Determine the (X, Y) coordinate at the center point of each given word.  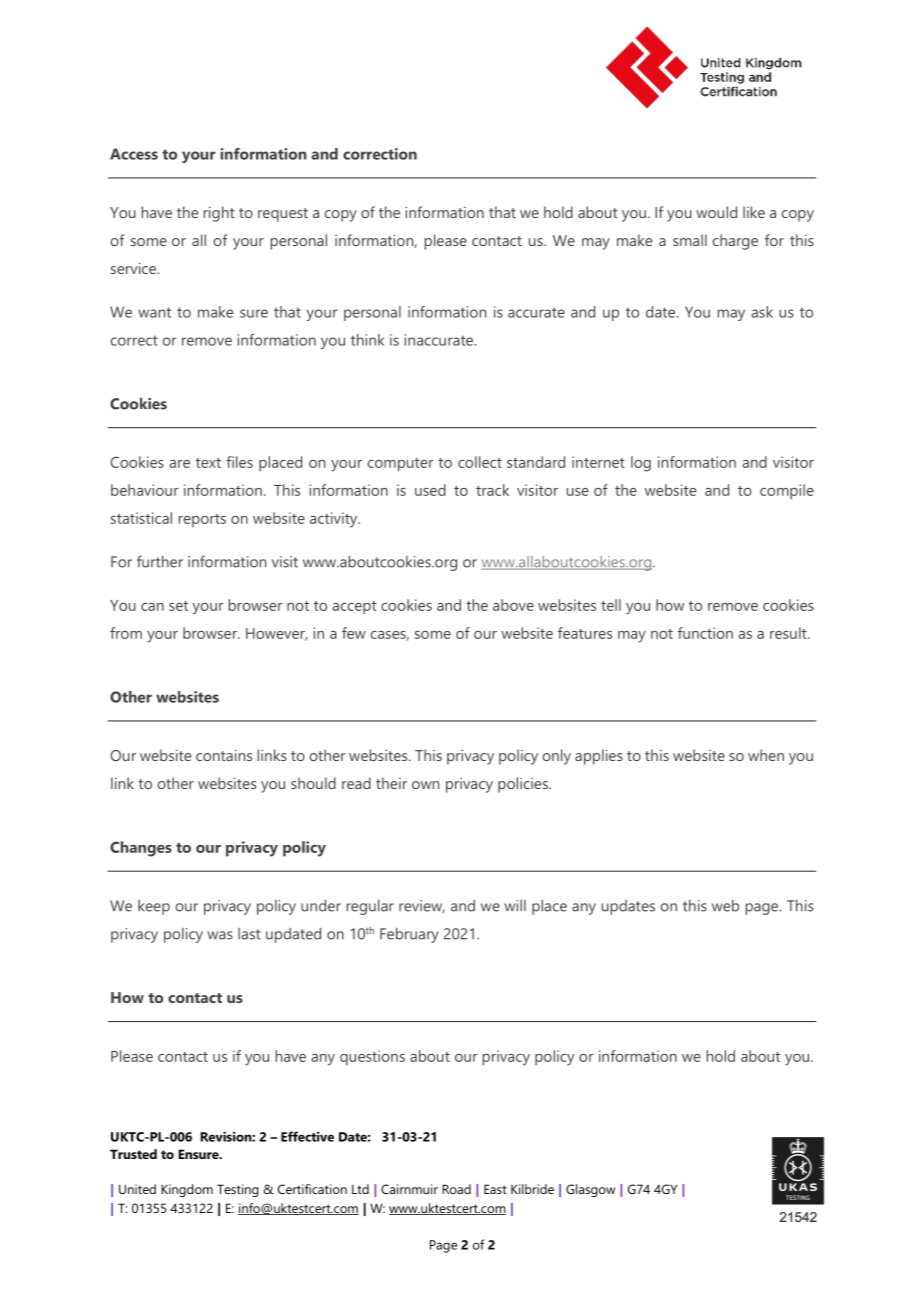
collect (480, 462)
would (716, 212)
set (178, 606)
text (208, 463)
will (515, 906)
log (641, 464)
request (283, 215)
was (220, 935)
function (705, 633)
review (422, 906)
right (219, 214)
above (513, 605)
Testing (238, 1190)
